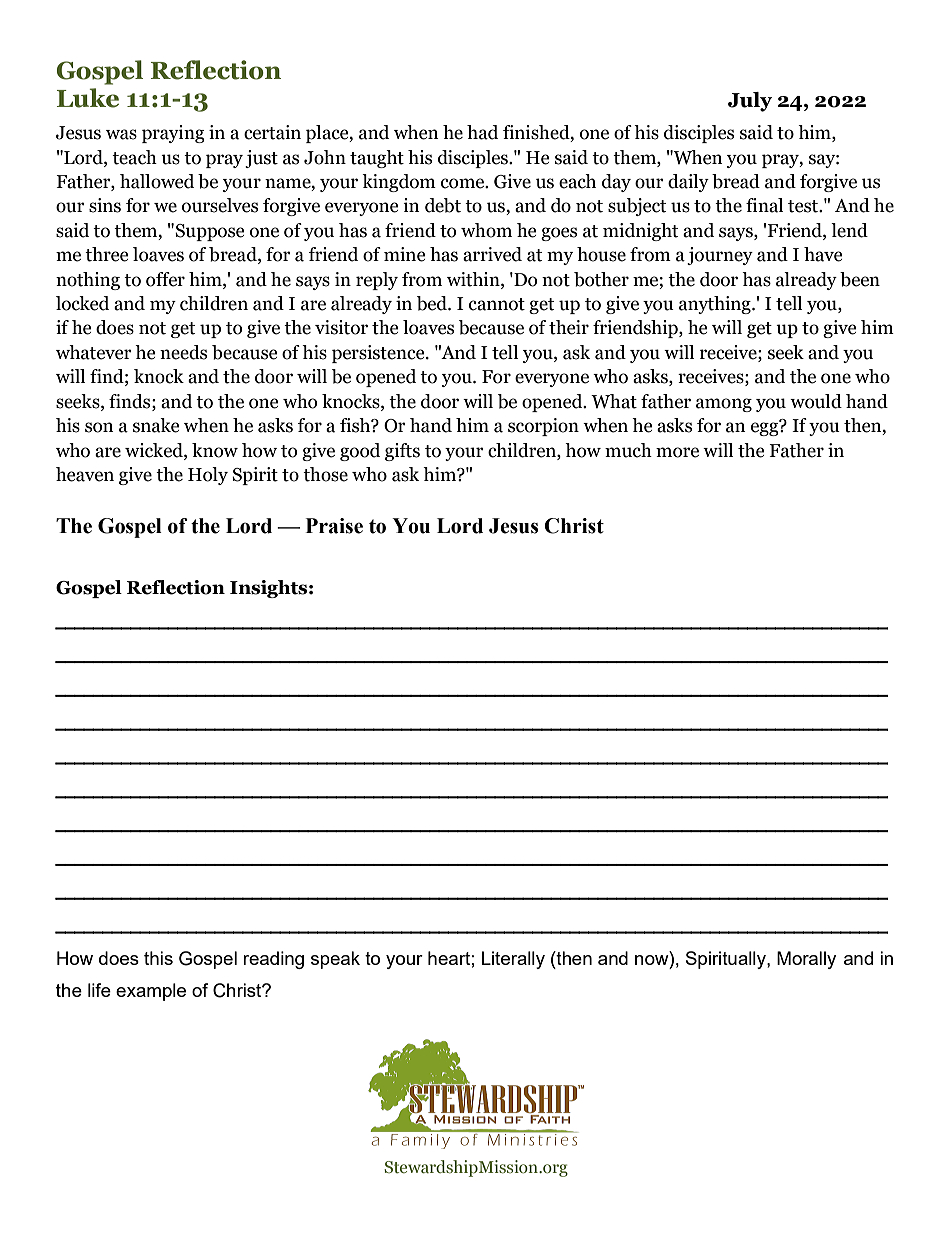  What do you see at coordinates (750, 102) in the screenshot?
I see `July` at bounding box center [750, 102].
